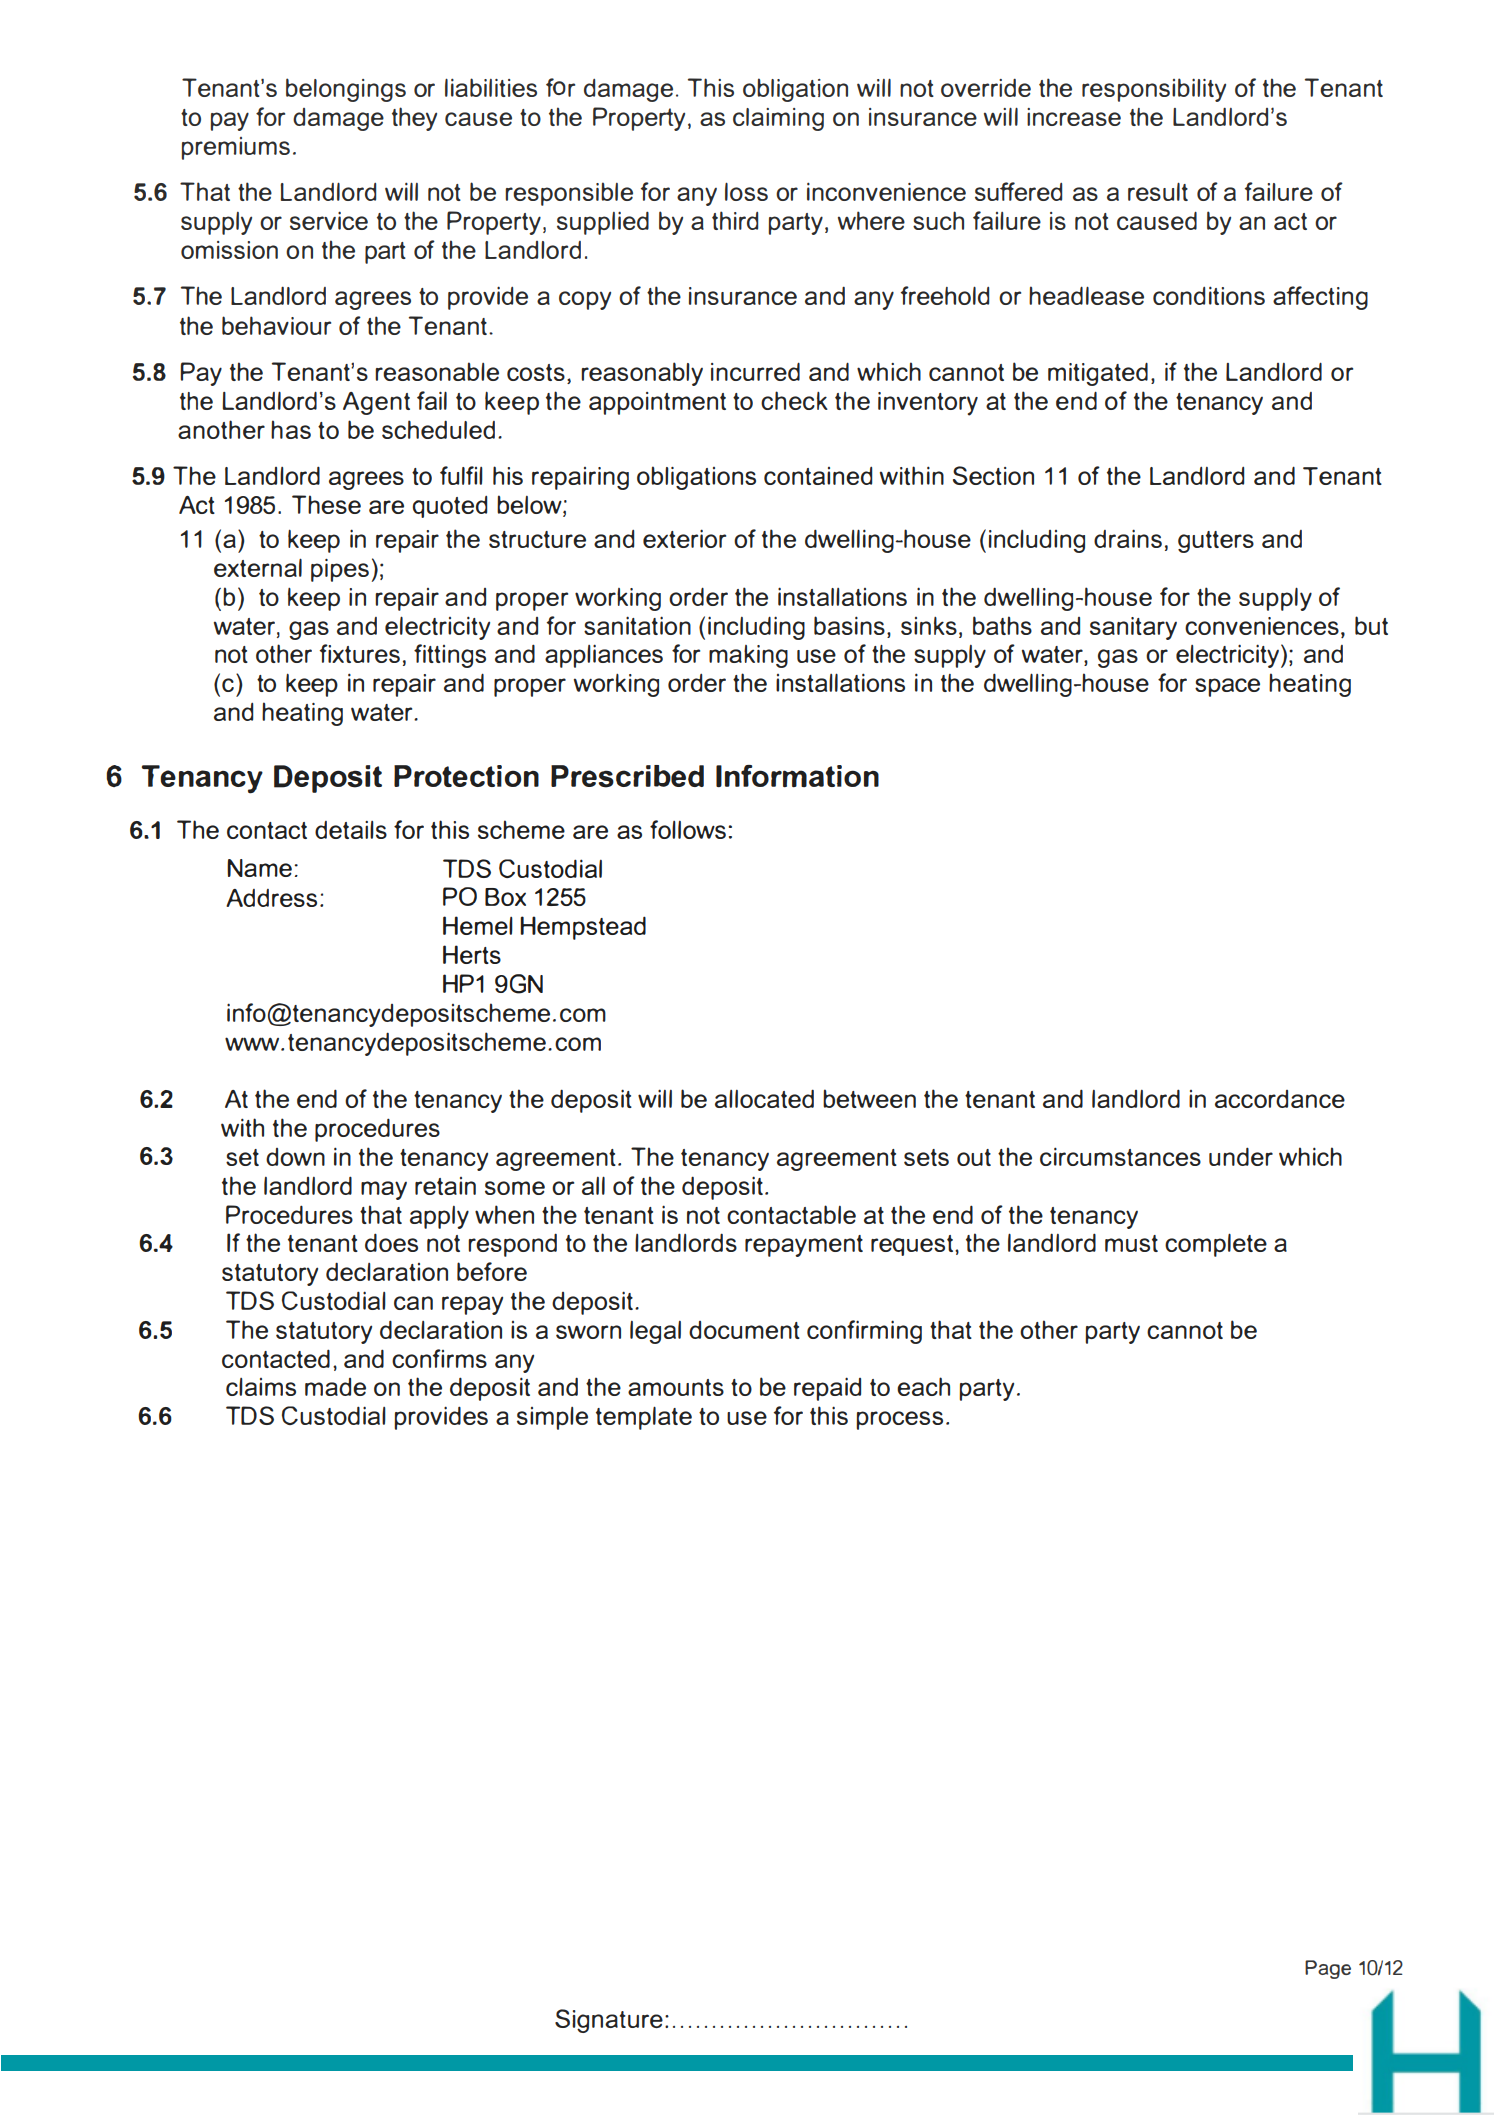 Image resolution: width=1496 pixels, height=2115 pixels. I want to click on making, so click(748, 656).
